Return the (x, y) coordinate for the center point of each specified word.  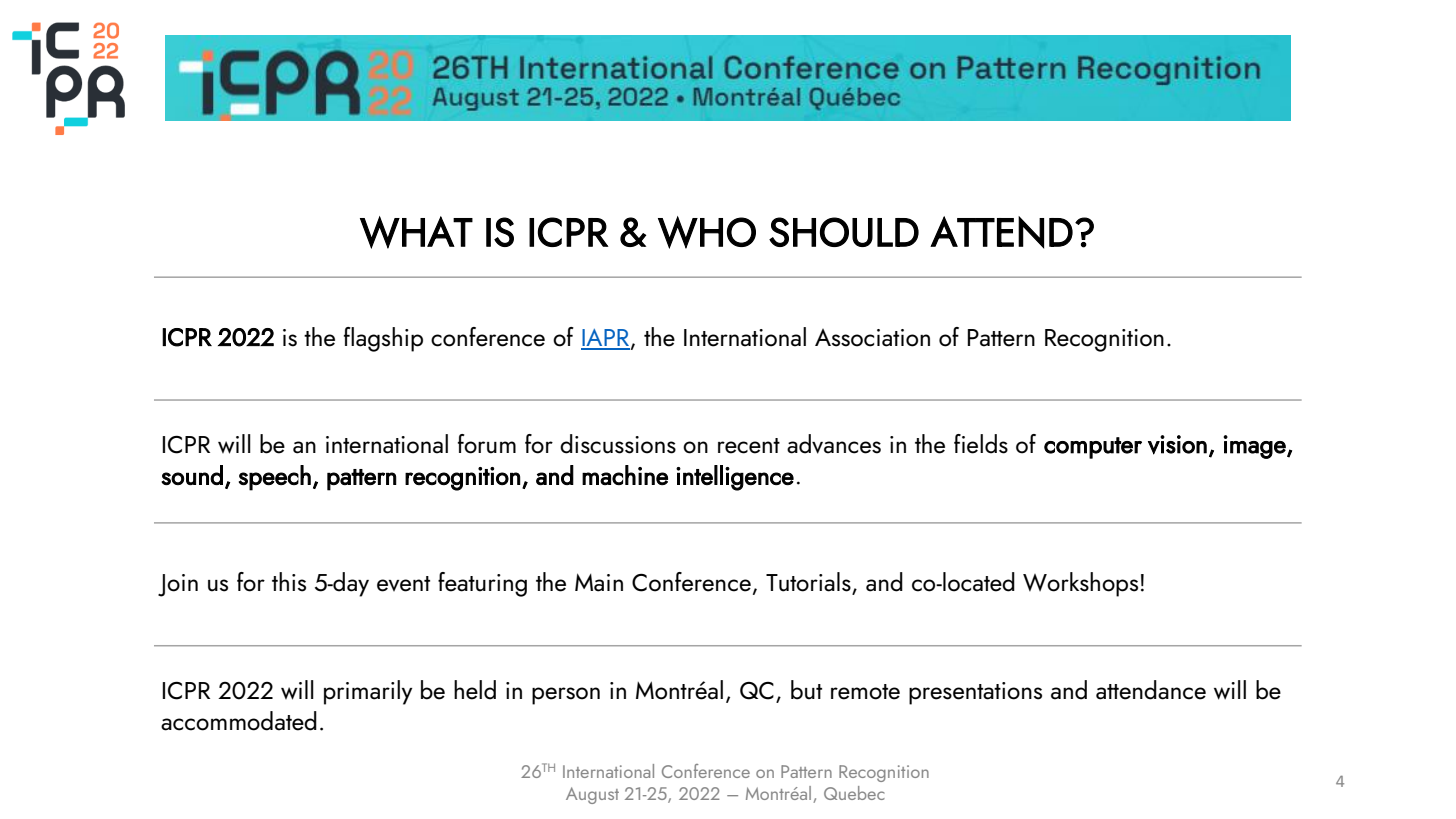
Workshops (1080, 584)
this (289, 582)
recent (749, 446)
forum (487, 444)
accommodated (239, 721)
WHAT (416, 232)
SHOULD (844, 232)
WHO (707, 232)
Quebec (854, 793)
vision (1177, 445)
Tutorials (809, 583)
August (592, 795)
